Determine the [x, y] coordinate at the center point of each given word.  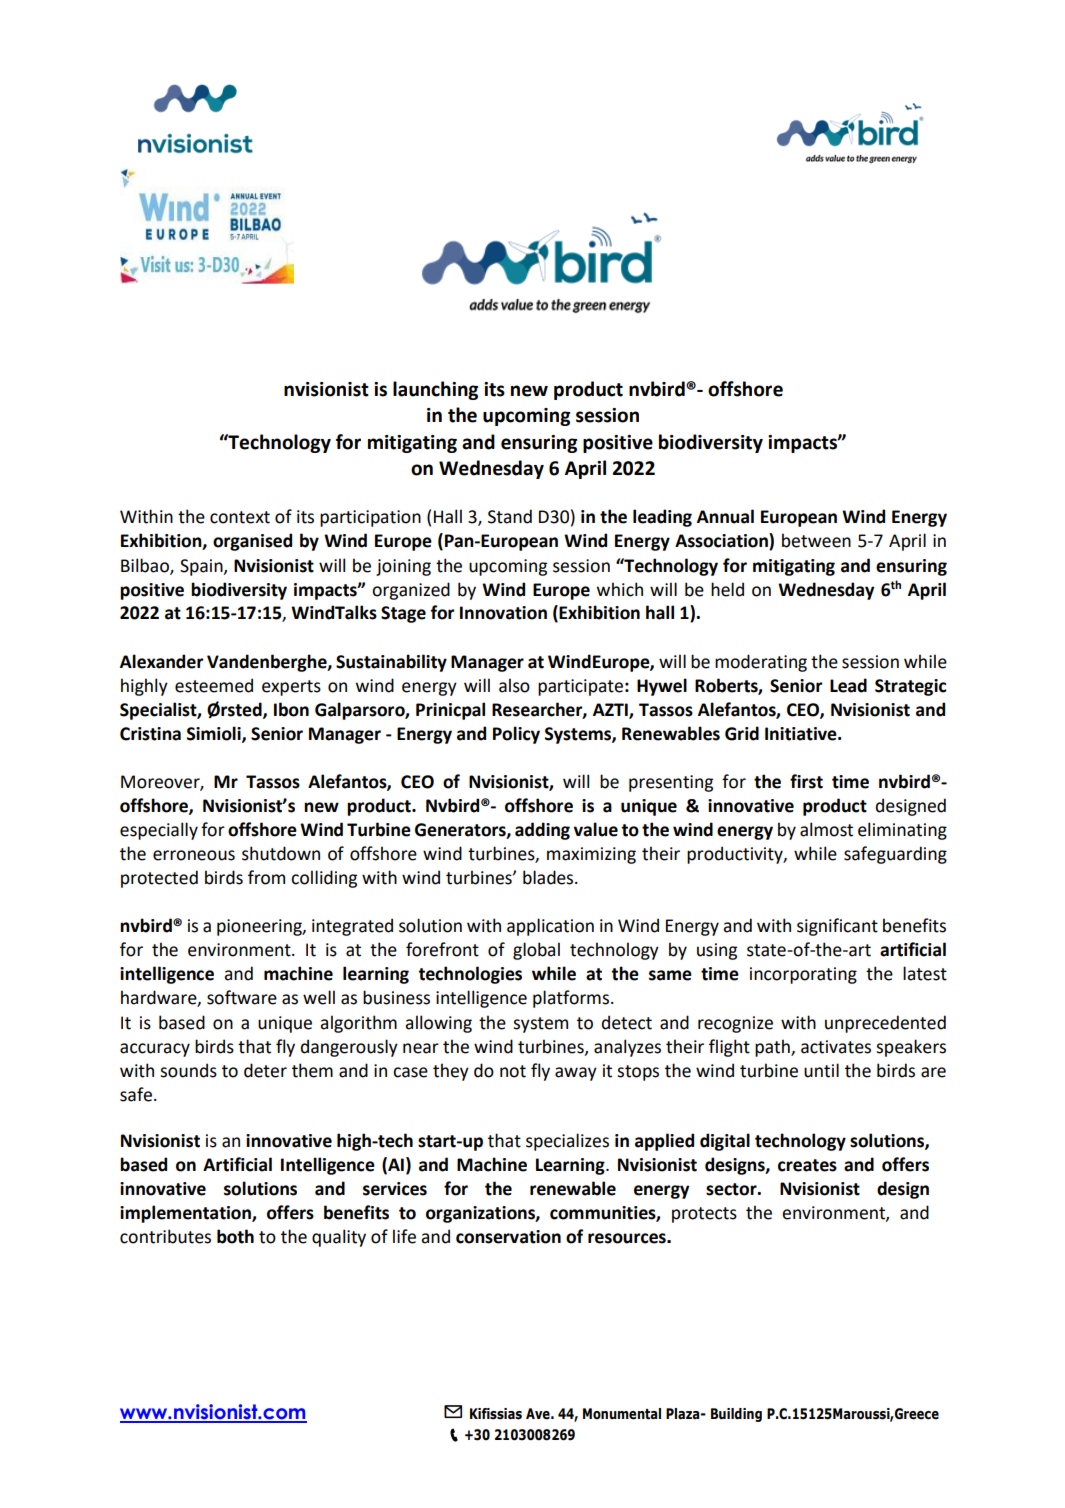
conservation [508, 1237]
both [235, 1236]
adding [542, 831]
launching [435, 390]
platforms [572, 999]
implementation [186, 1214]
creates [807, 1165]
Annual [725, 516]
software [242, 997]
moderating [761, 663]
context [240, 517]
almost [826, 829]
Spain [202, 567]
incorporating [803, 975]
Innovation [503, 613]
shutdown [281, 853]
